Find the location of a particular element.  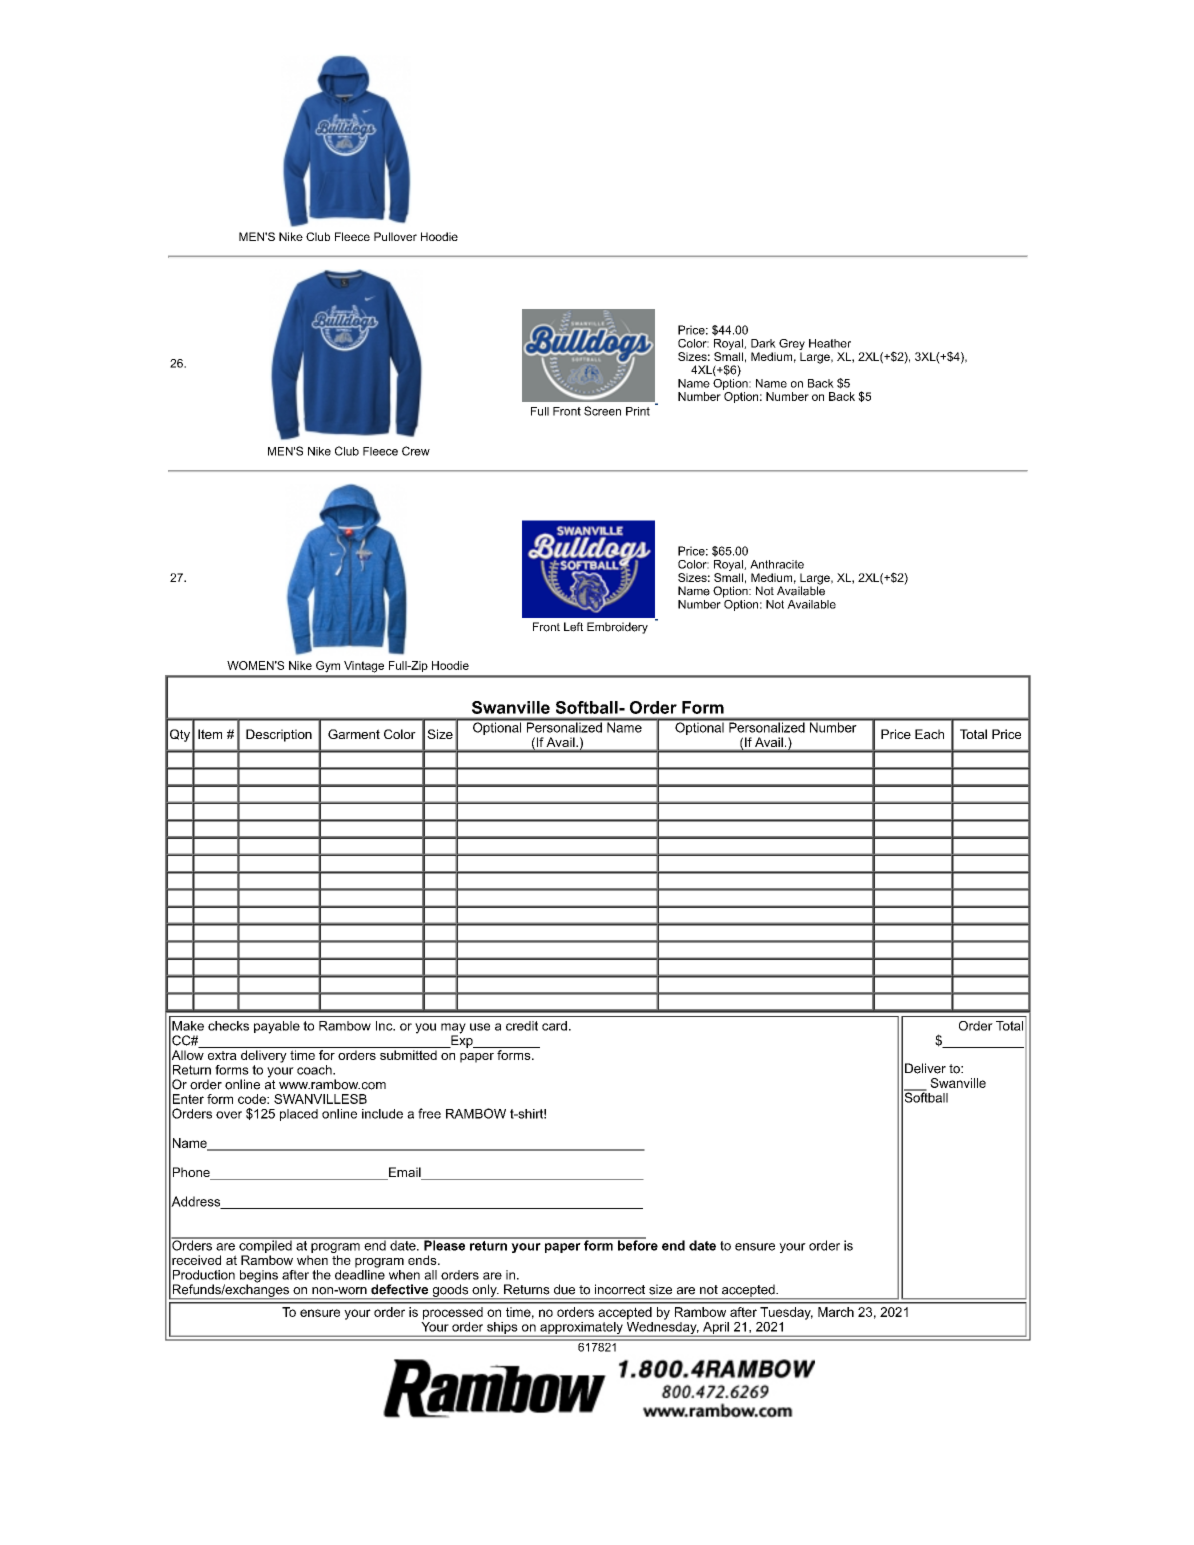

before is located at coordinates (637, 1244).
